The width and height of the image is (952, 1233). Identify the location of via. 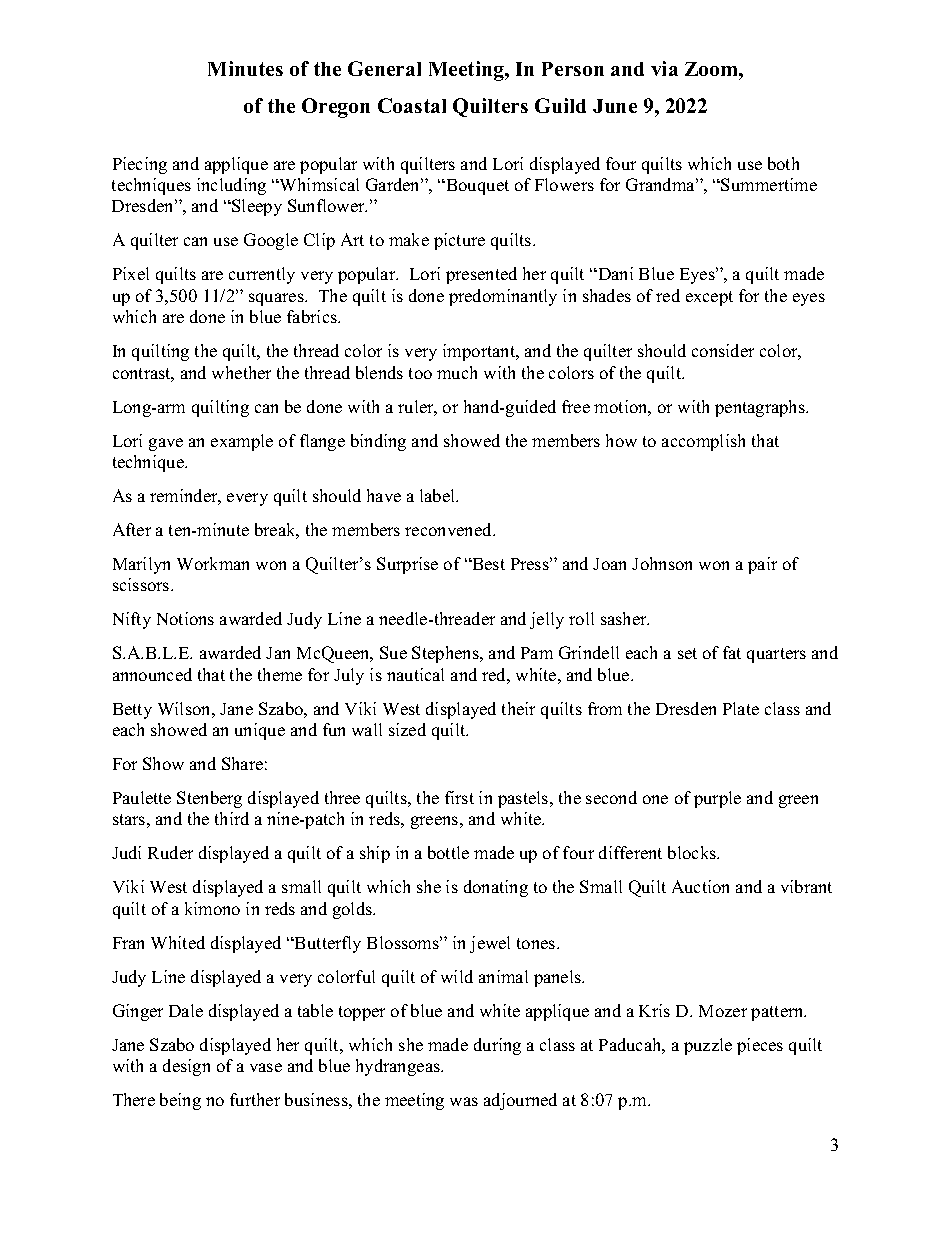
(664, 68).
